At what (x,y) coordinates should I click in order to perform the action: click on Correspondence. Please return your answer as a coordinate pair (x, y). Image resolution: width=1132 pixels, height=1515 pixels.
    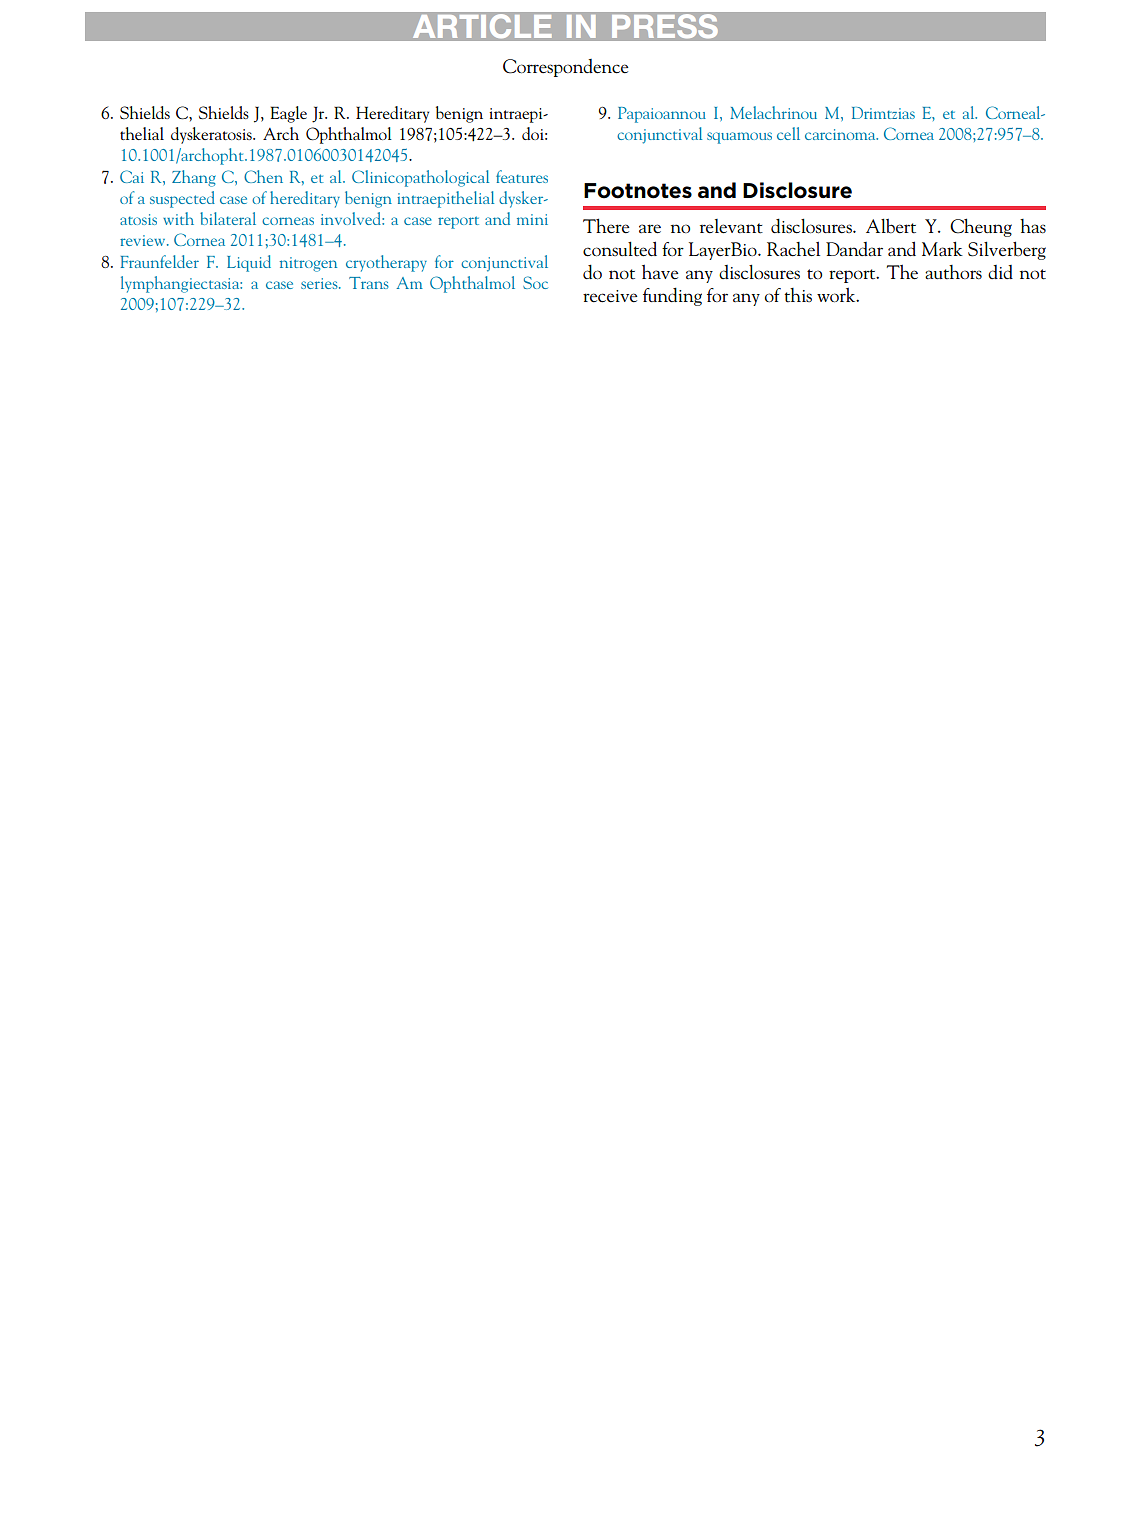
    Looking at the image, I should click on (566, 68).
